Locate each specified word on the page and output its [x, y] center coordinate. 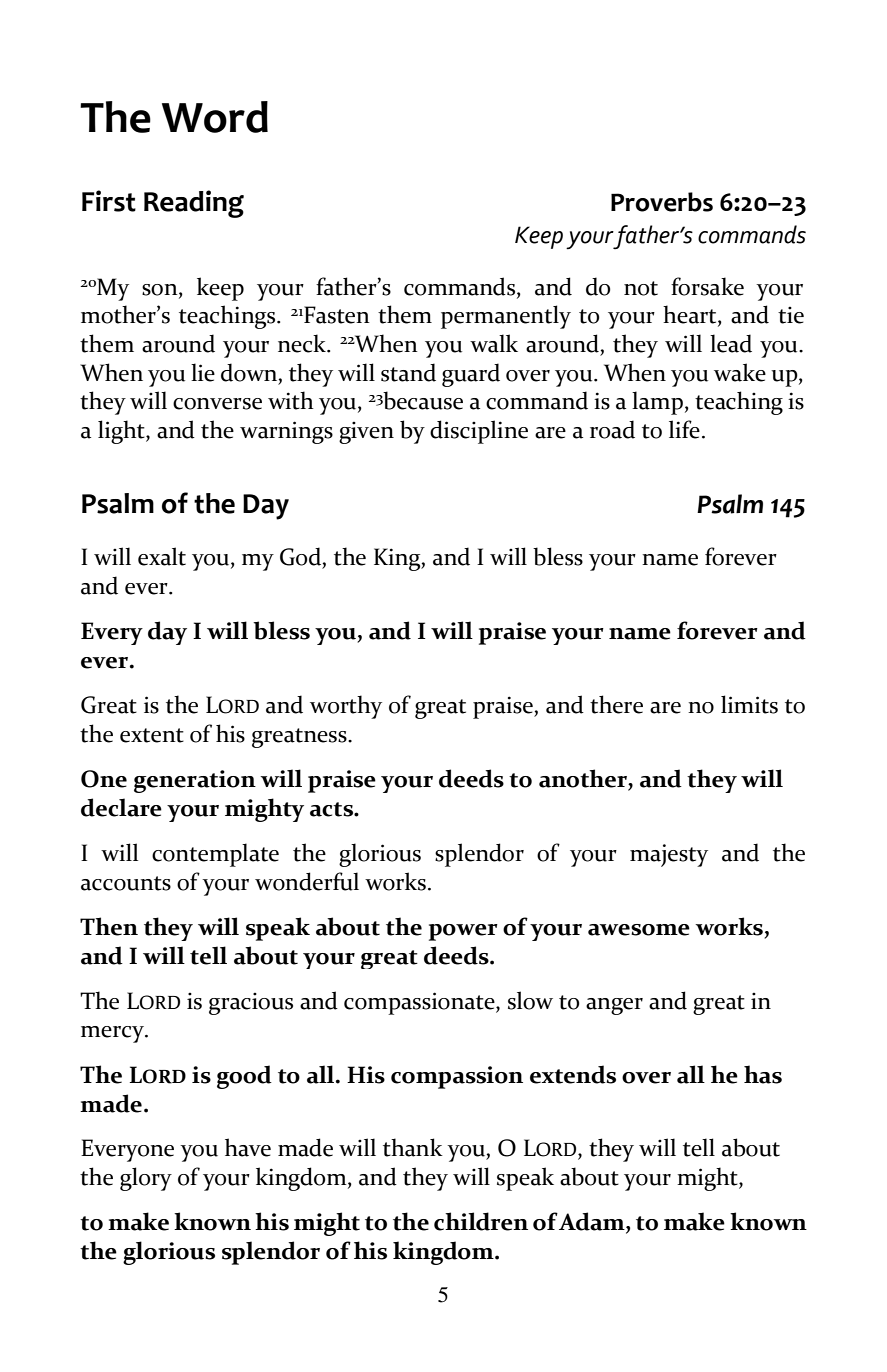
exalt [162, 556]
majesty [669, 855]
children [481, 1221]
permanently [506, 317]
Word [215, 117]
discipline [479, 432]
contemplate [215, 855]
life [684, 429]
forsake [707, 286]
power [463, 932]
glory [146, 1179]
